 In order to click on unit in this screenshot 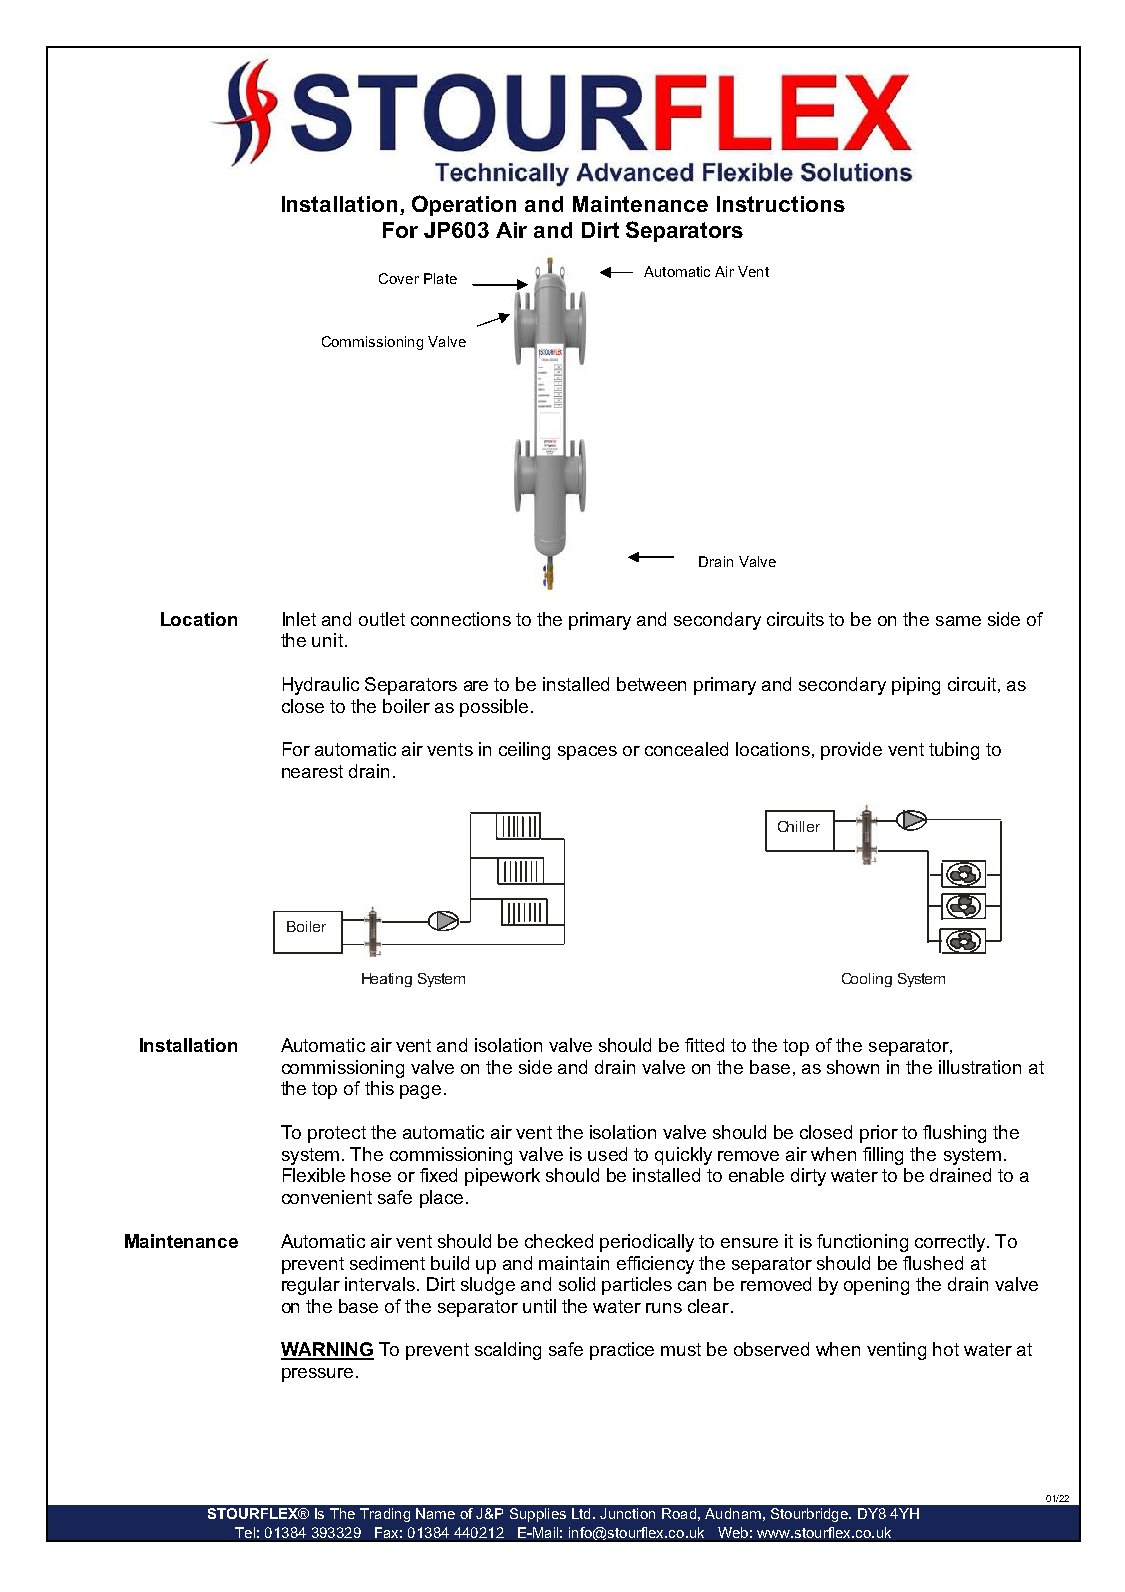, I will do `click(327, 640)`.
